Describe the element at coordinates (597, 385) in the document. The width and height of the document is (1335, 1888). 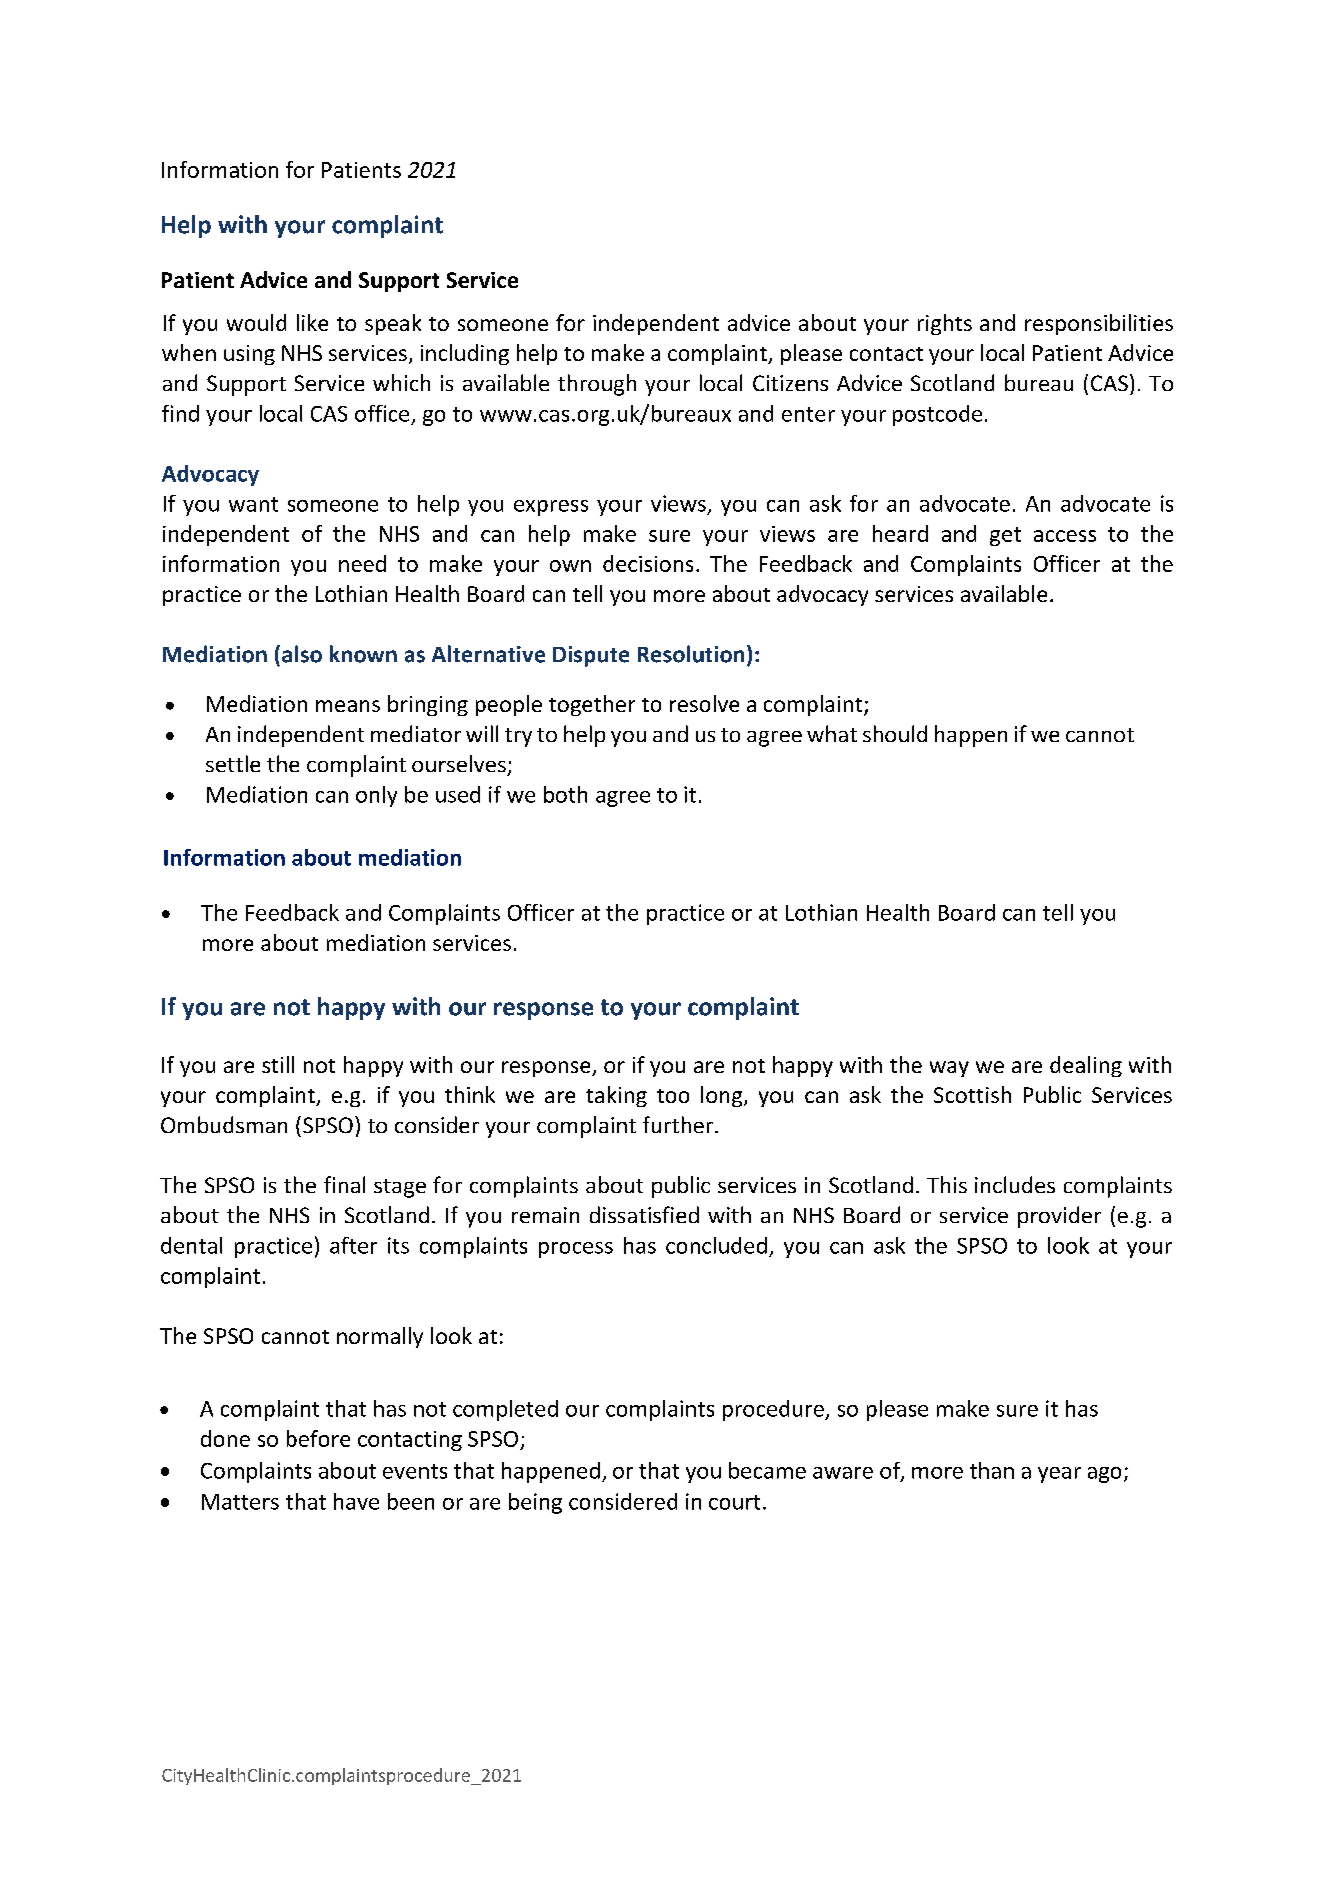
I see `through` at that location.
